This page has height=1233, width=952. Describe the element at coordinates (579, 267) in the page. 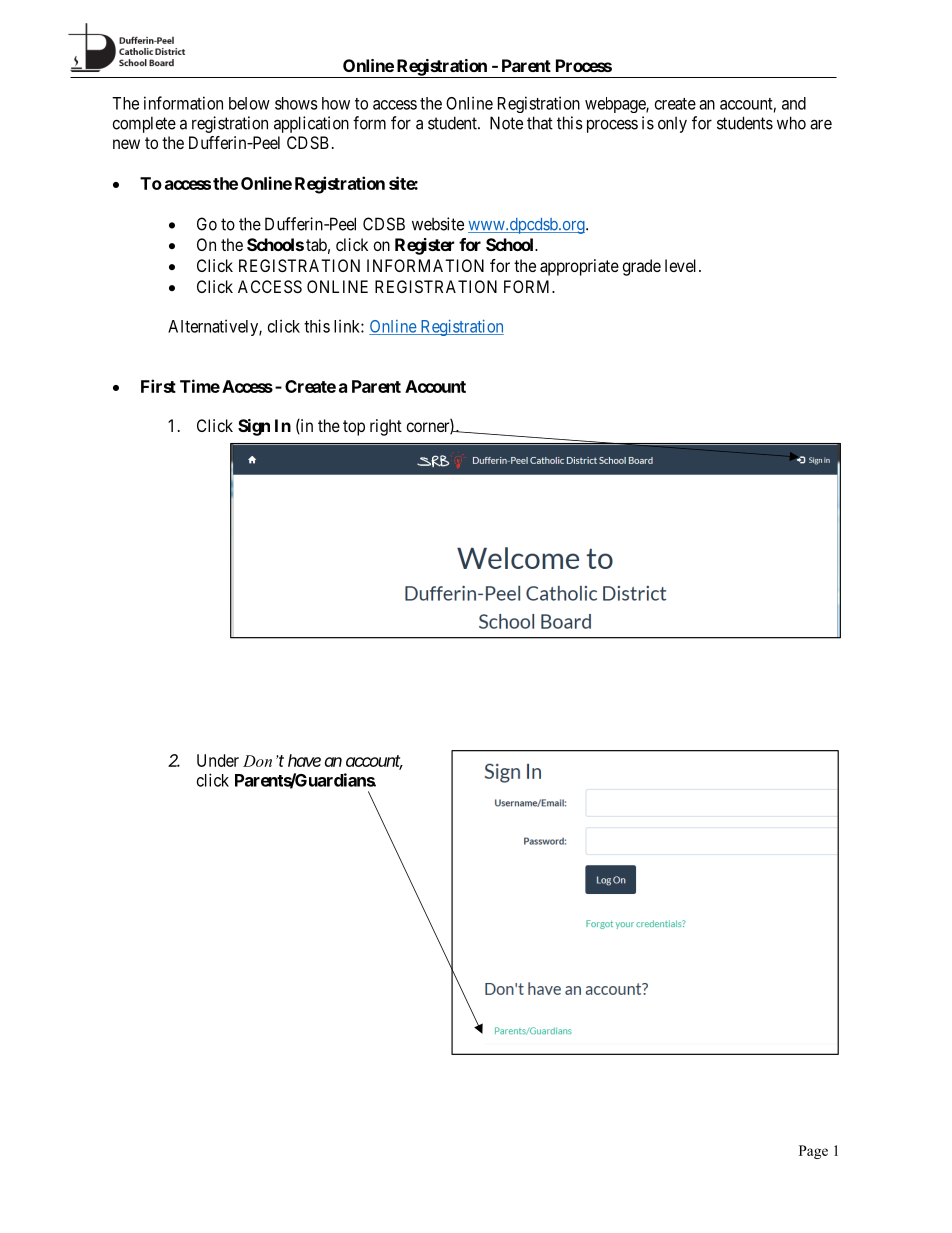

I see `appropriate` at that location.
